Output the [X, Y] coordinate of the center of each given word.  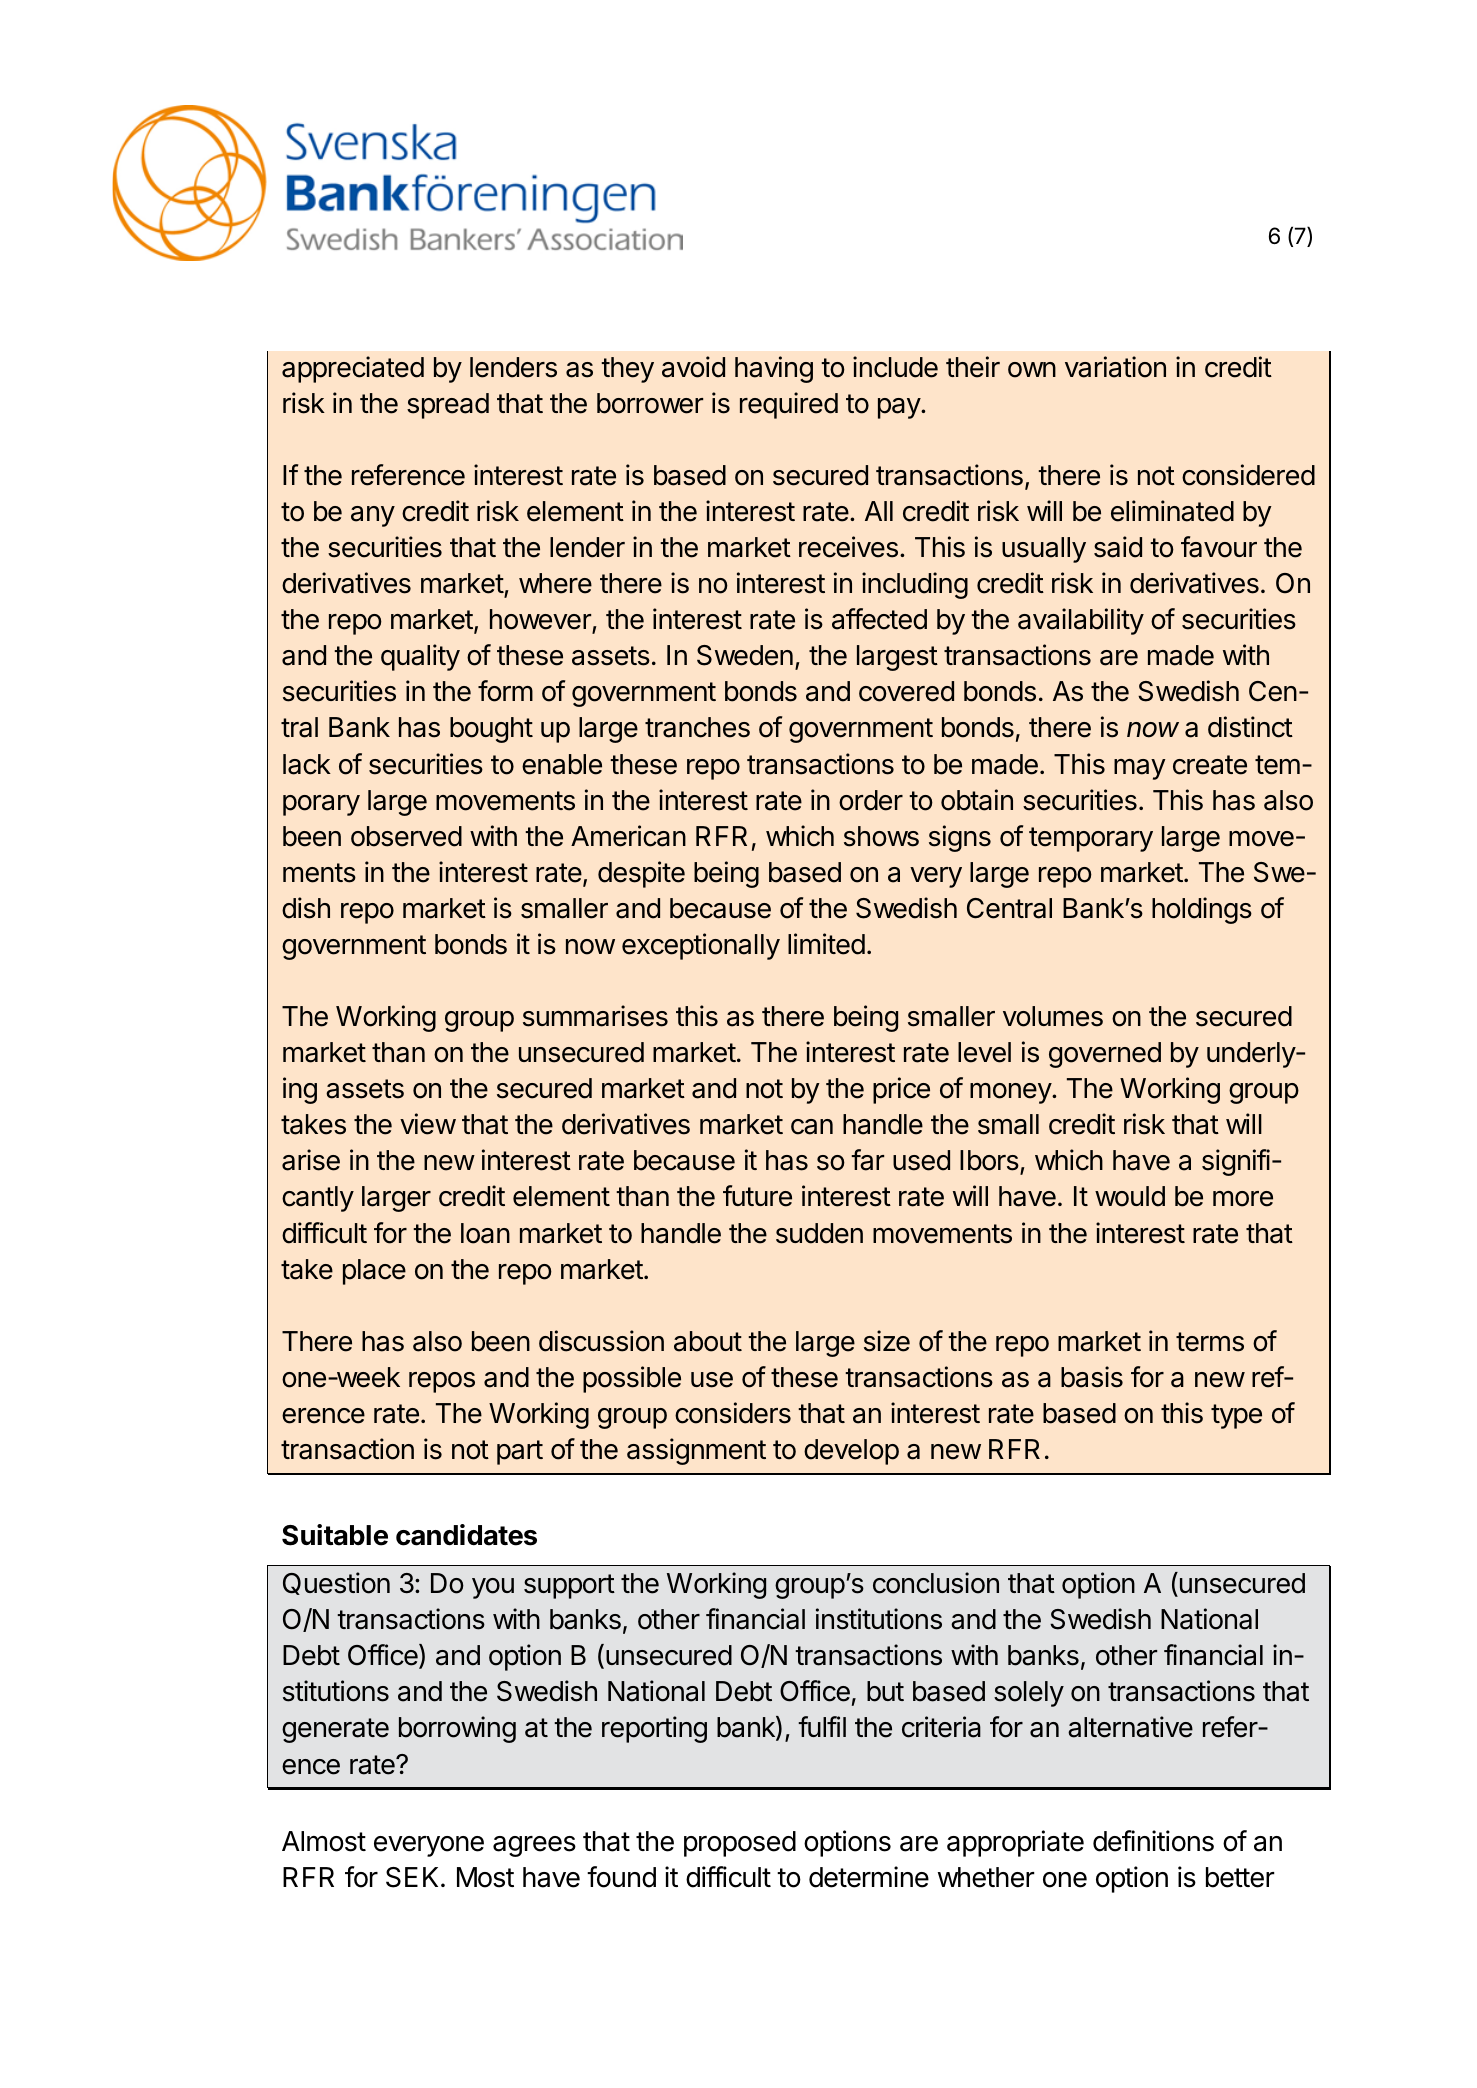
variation [1115, 367]
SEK [414, 1877]
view [428, 1124]
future [757, 1196]
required [789, 405]
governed [1105, 1055]
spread [448, 406]
